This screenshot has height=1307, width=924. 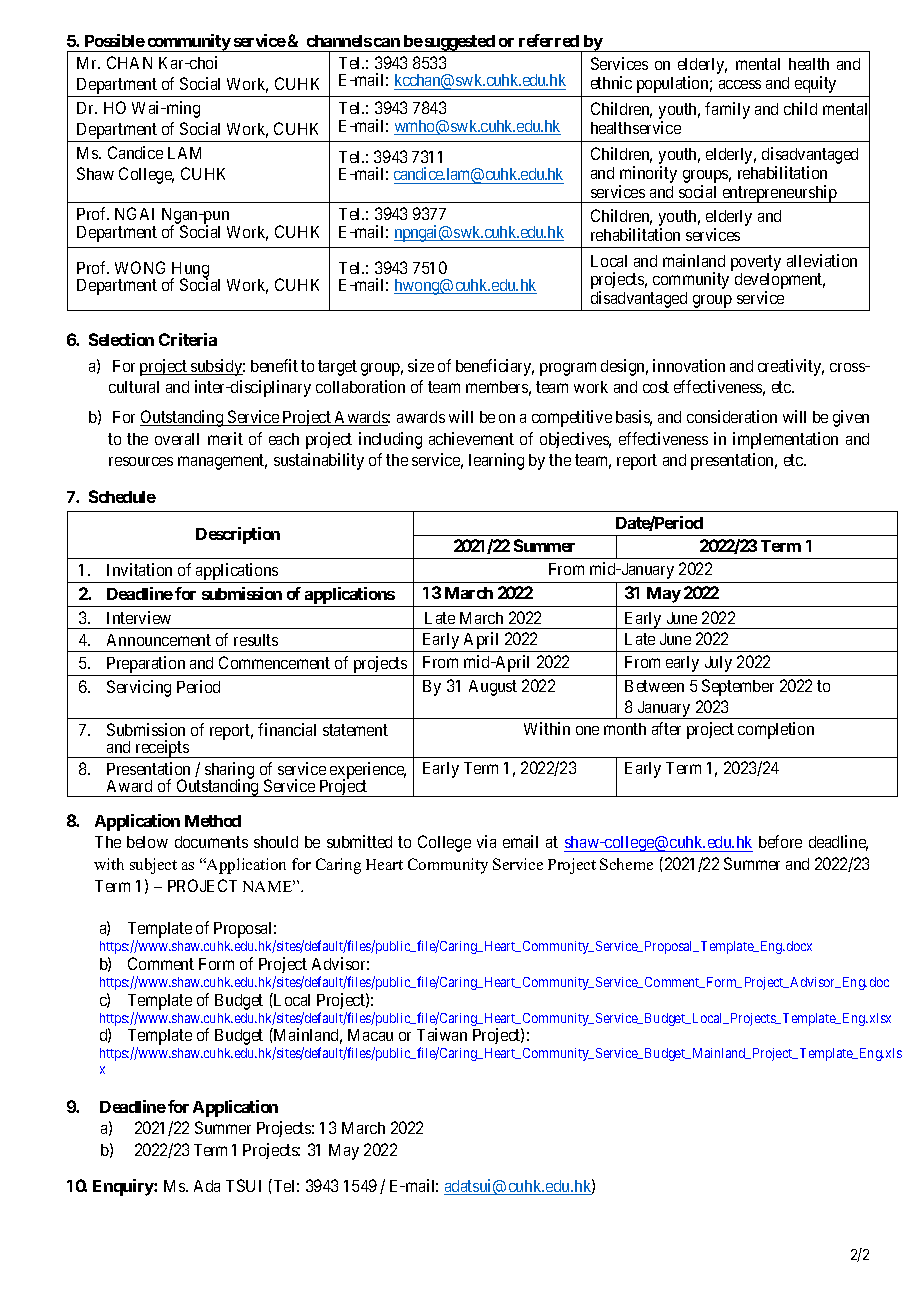 I want to click on August, so click(x=493, y=688).
